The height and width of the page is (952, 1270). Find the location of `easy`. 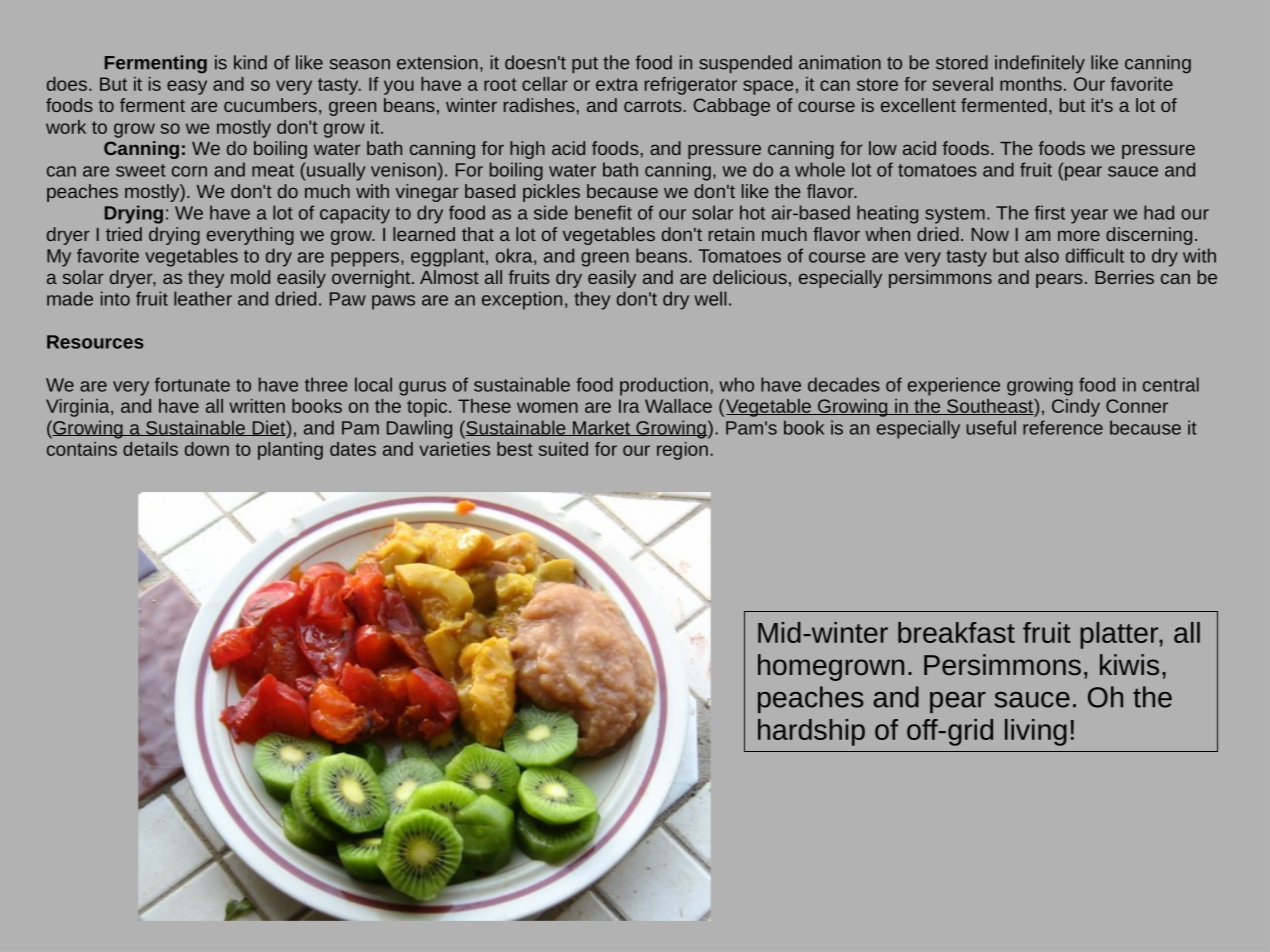

easy is located at coordinates (187, 87).
